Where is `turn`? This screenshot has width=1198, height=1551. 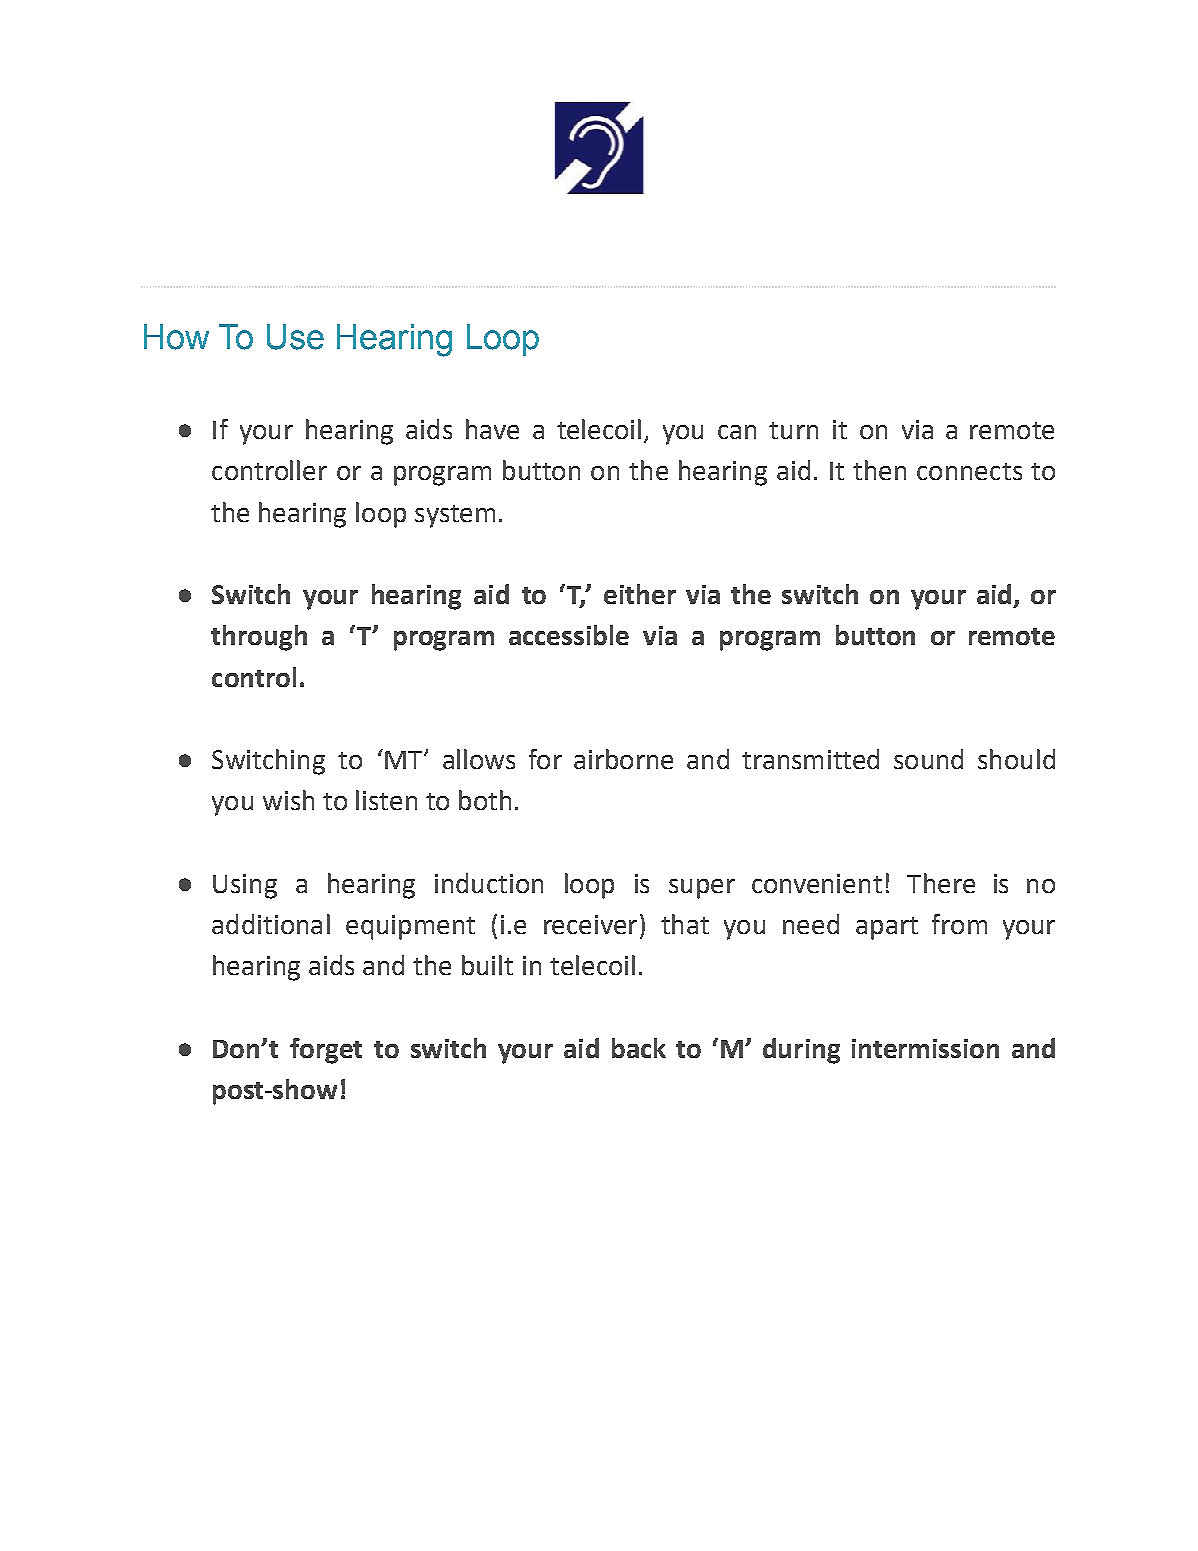 turn is located at coordinates (793, 430).
